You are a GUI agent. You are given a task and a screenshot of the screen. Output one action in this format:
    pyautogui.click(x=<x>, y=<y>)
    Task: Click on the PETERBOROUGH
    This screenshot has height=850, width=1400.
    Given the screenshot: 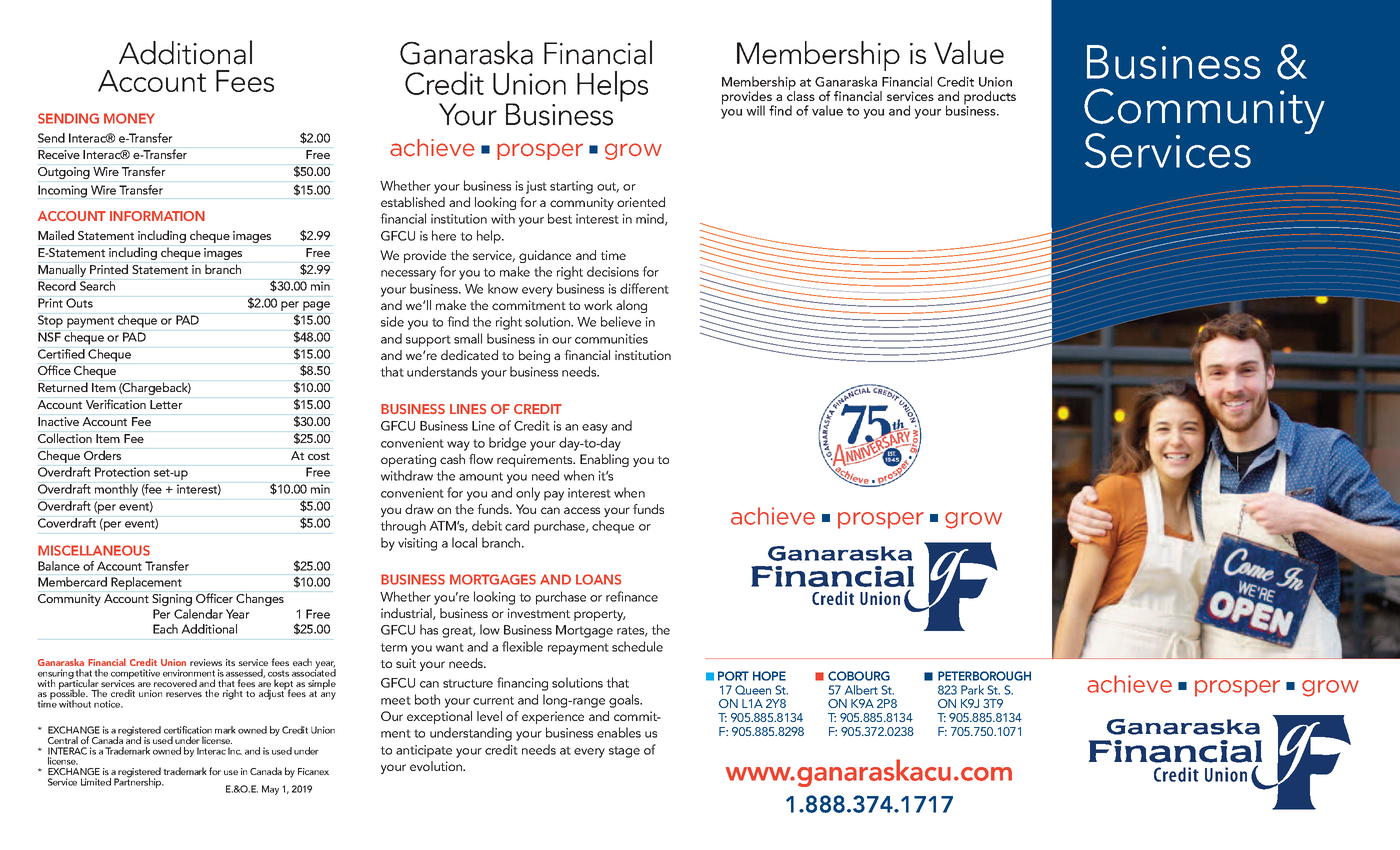 What is the action you would take?
    pyautogui.click(x=984, y=676)
